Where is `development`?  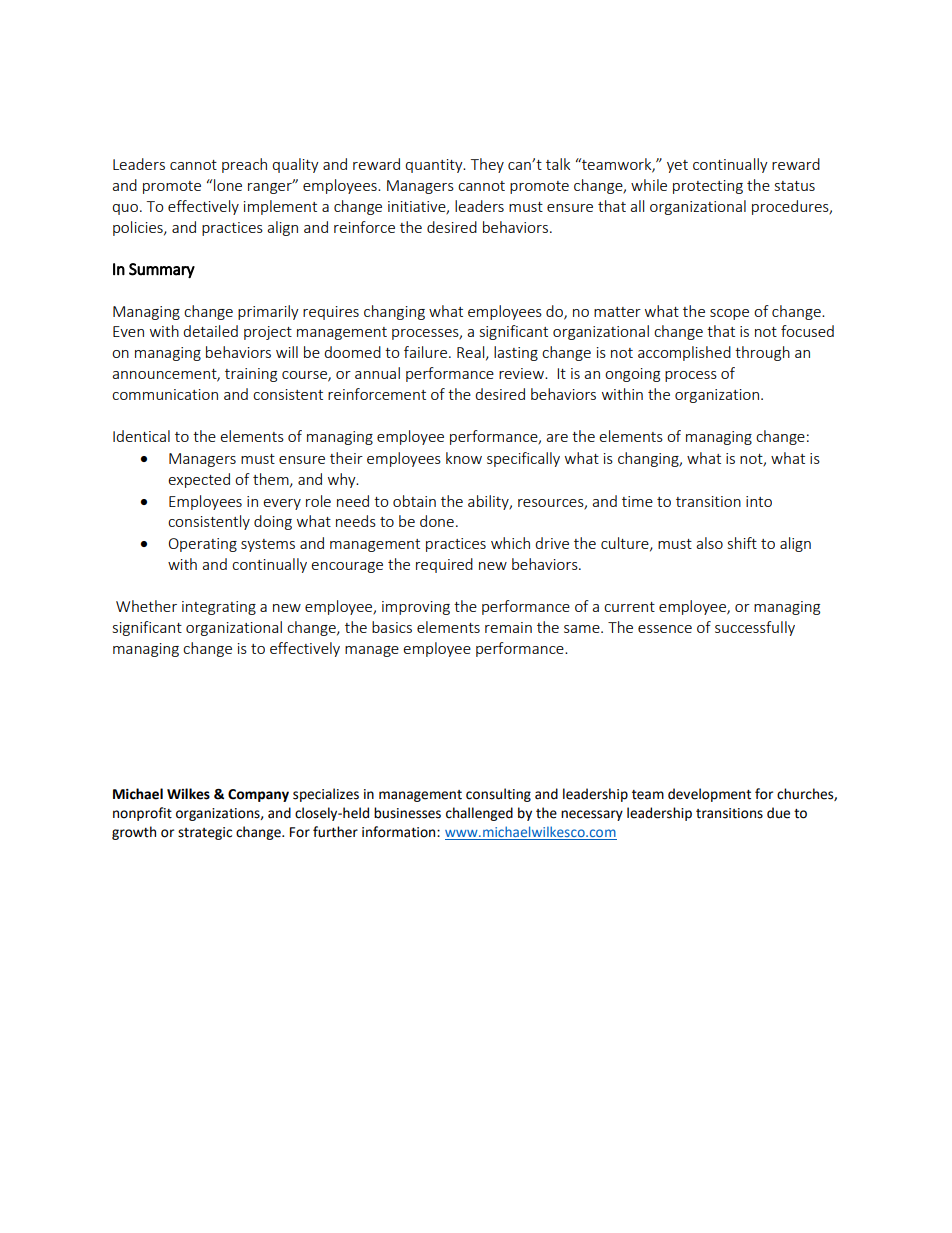
development is located at coordinates (709, 795).
